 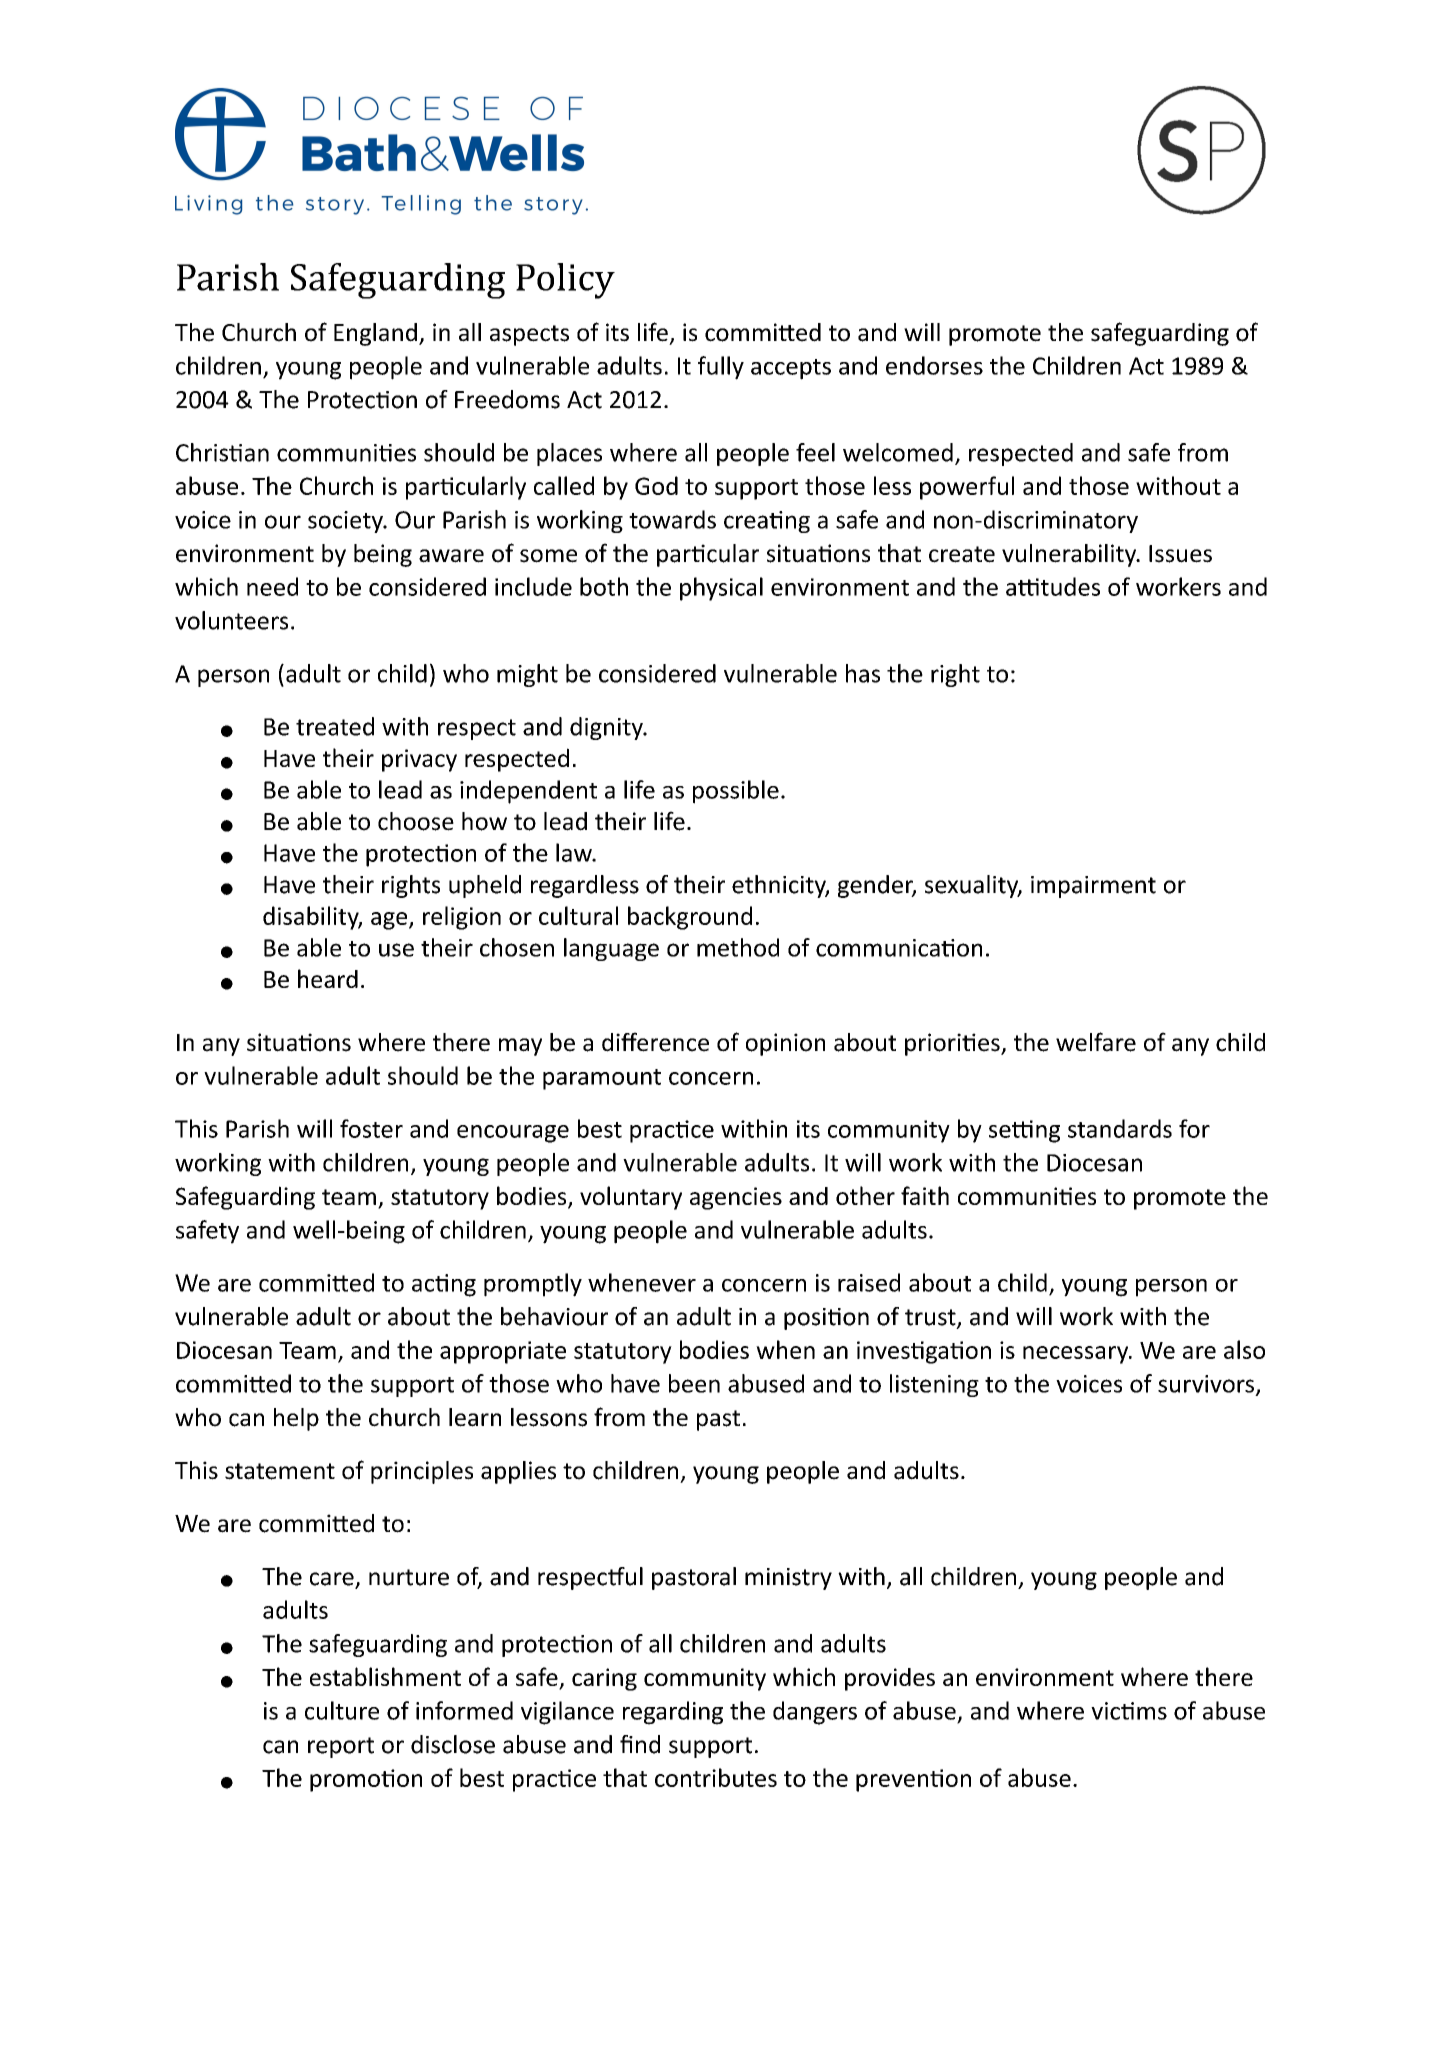 I want to click on endorses, so click(x=934, y=365).
